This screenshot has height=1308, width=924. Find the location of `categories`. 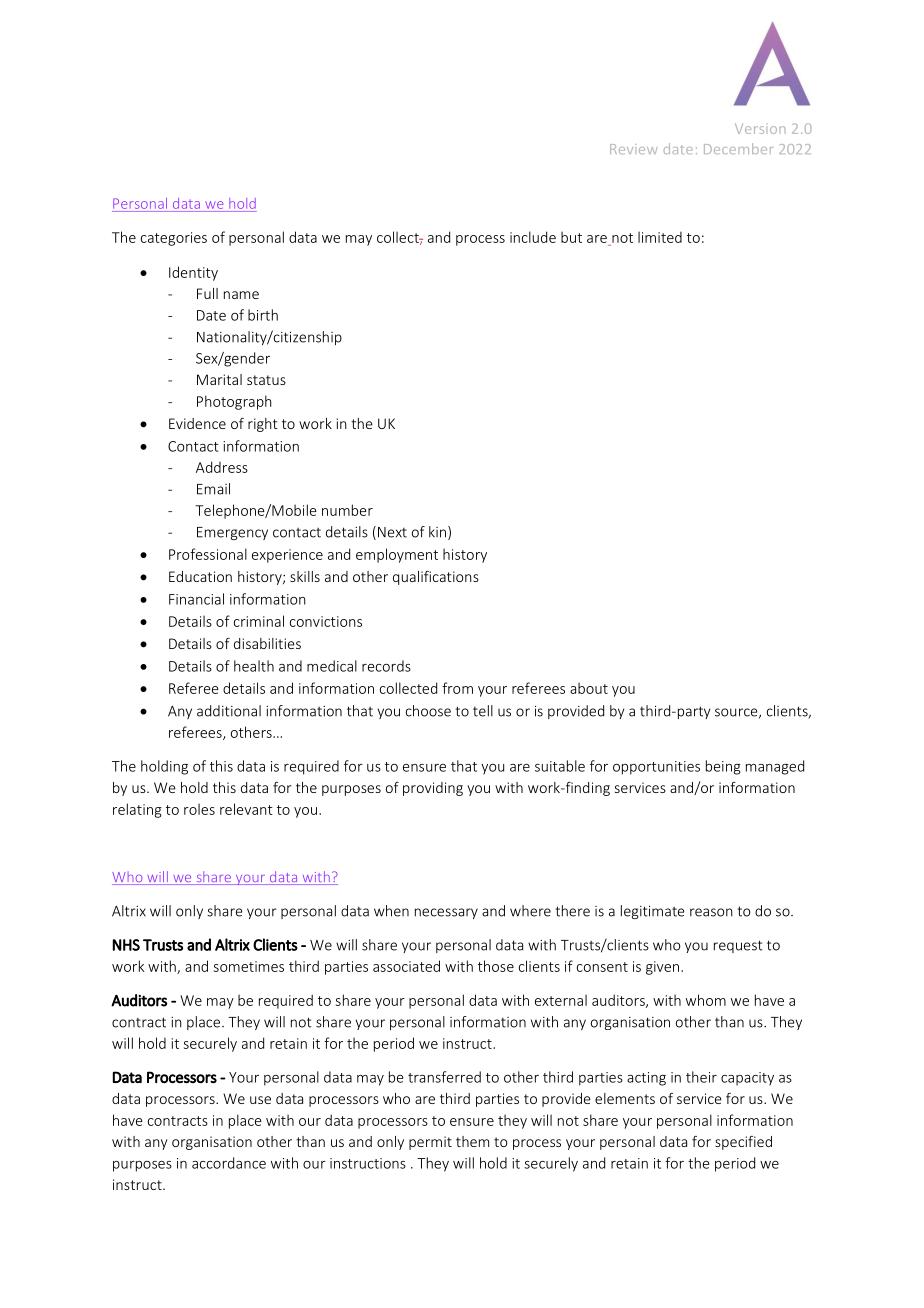

categories is located at coordinates (174, 239).
